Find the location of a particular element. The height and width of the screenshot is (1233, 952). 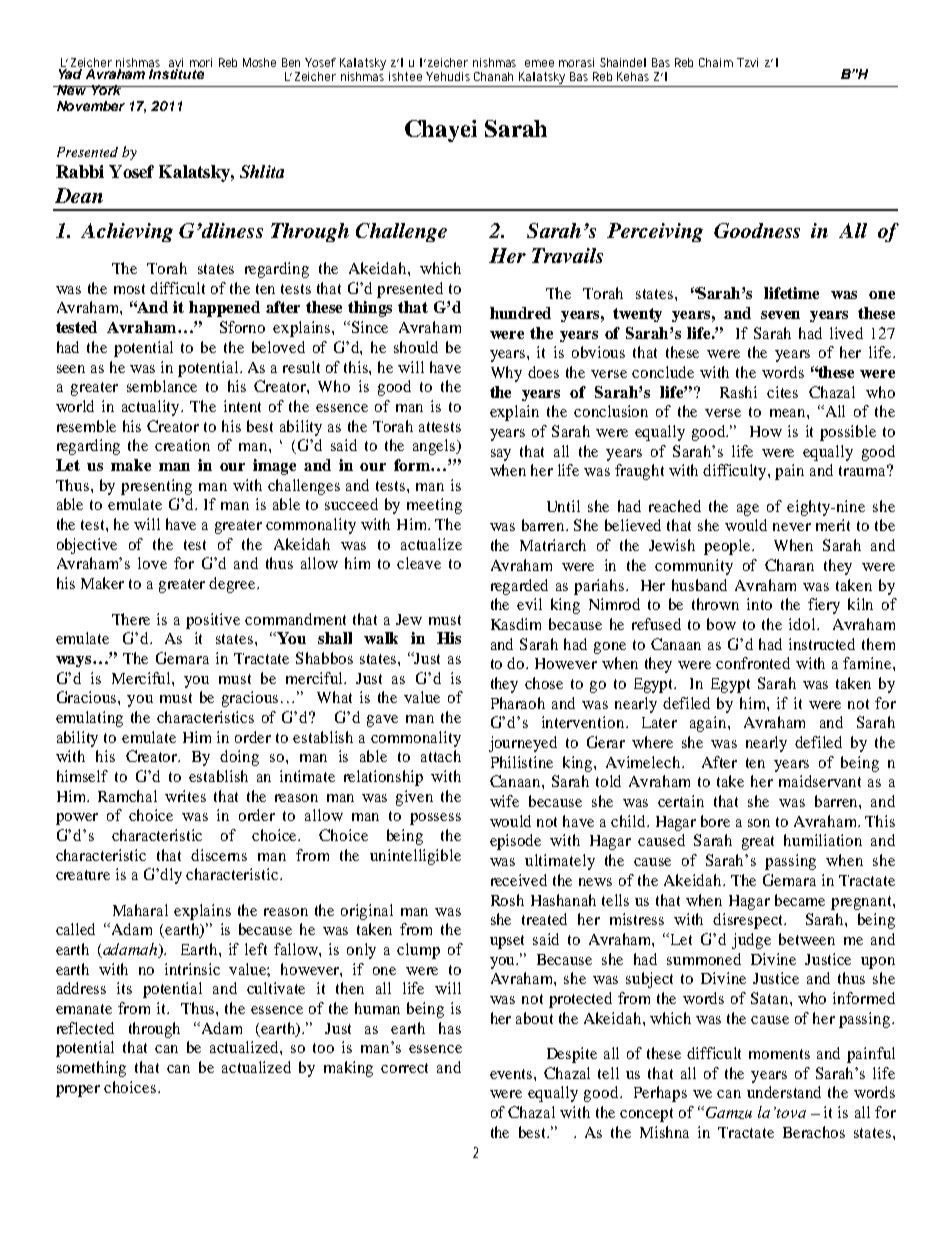

mori is located at coordinates (201, 62).
